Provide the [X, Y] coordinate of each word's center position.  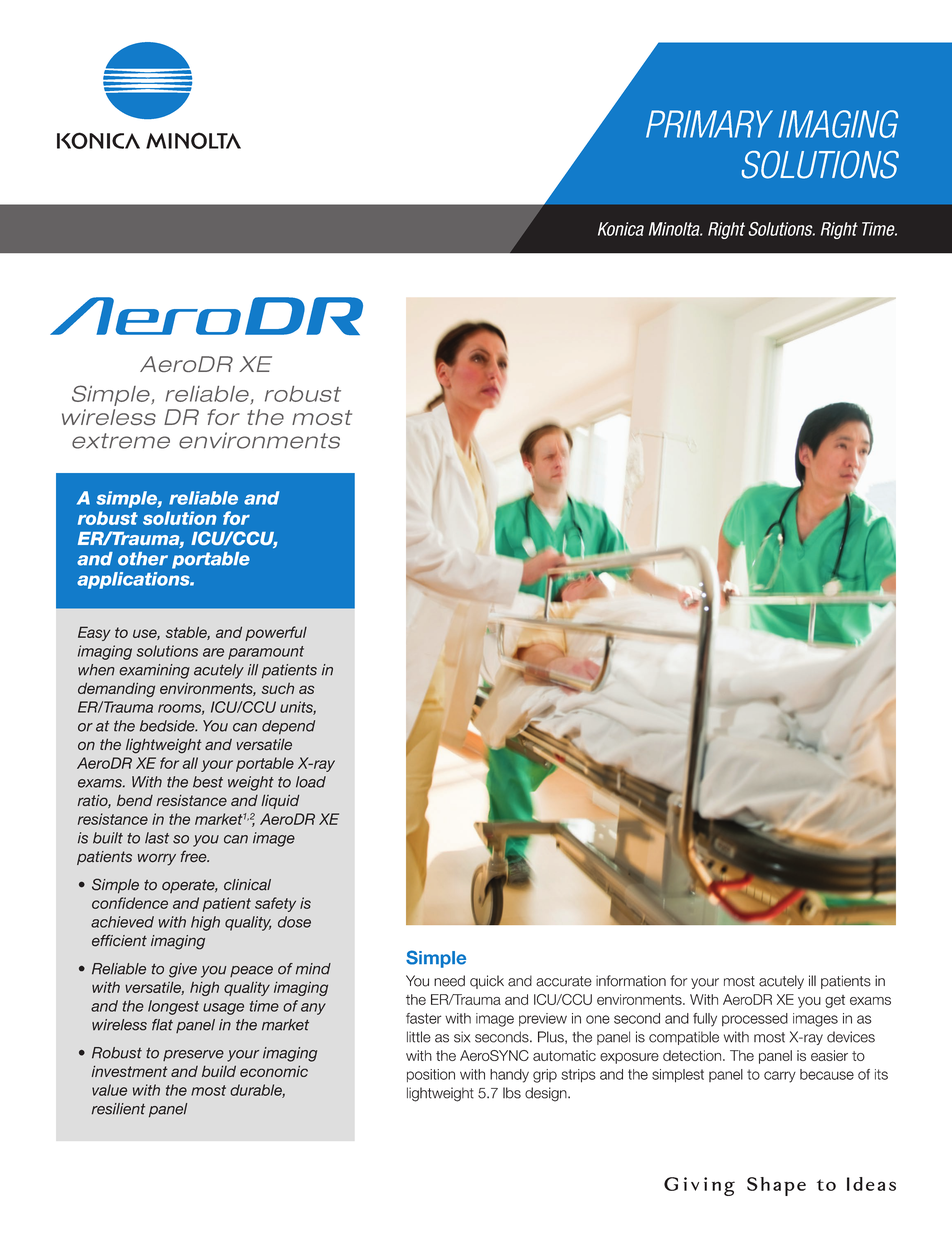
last [157, 838]
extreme [121, 441]
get [835, 1001]
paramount [266, 653]
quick [487, 982]
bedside [168, 726]
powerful [276, 633]
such [278, 688]
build [219, 1071]
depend [288, 727]
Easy [94, 633]
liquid [280, 802]
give [183, 970]
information [631, 981]
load [311, 782]
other [143, 559]
